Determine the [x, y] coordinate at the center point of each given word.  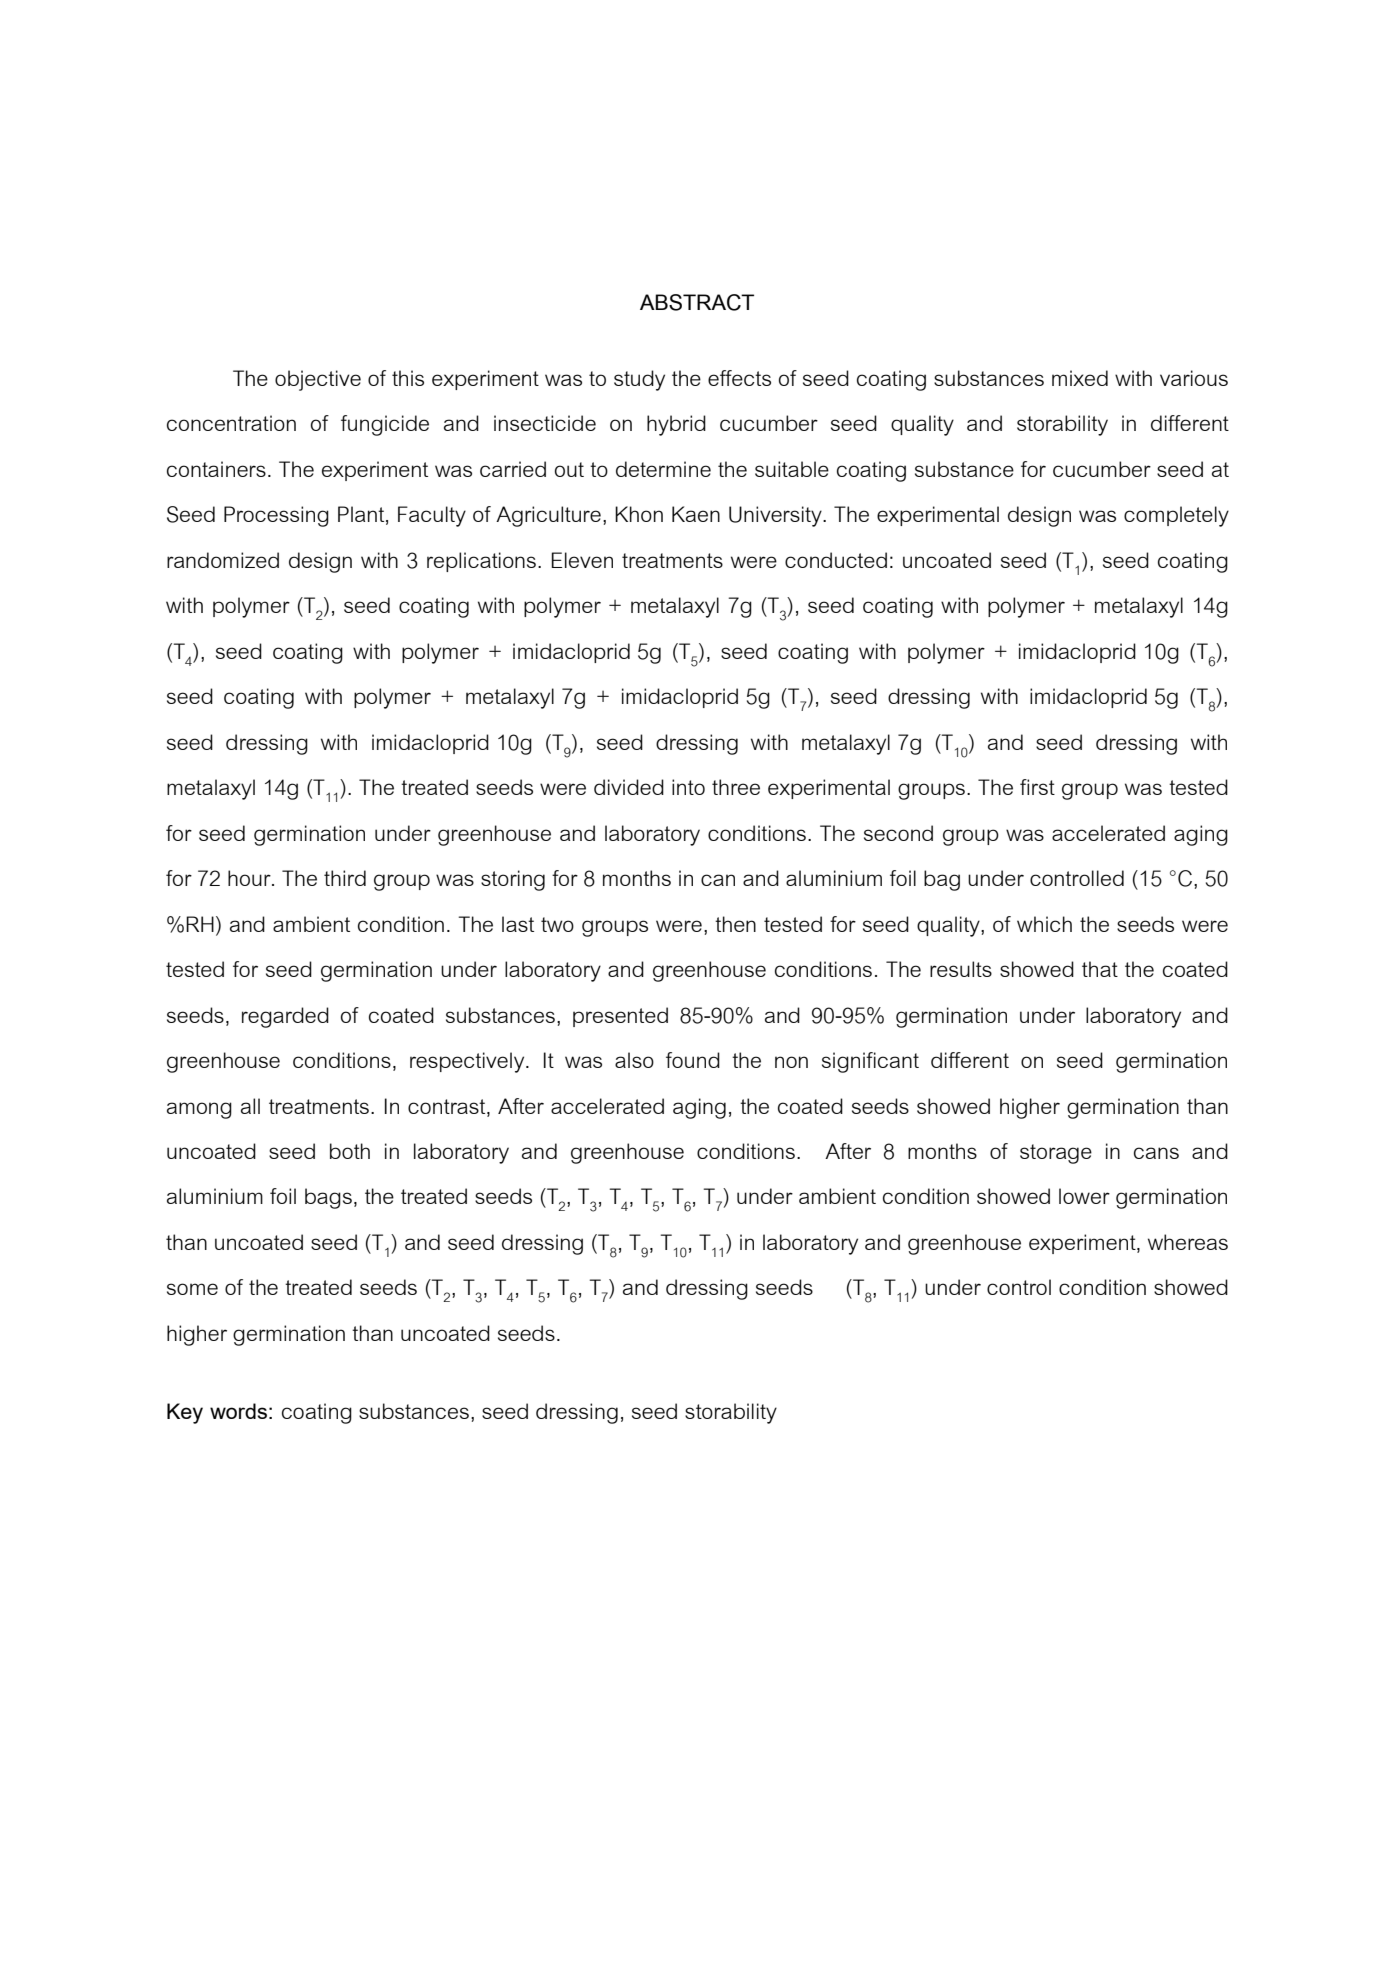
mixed [1080, 378]
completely [1176, 516]
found [693, 1060]
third [345, 878]
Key [185, 1413]
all [250, 1106]
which [1044, 924]
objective [318, 380]
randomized [223, 560]
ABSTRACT [697, 302]
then [735, 924]
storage [1056, 1154]
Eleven [582, 560]
